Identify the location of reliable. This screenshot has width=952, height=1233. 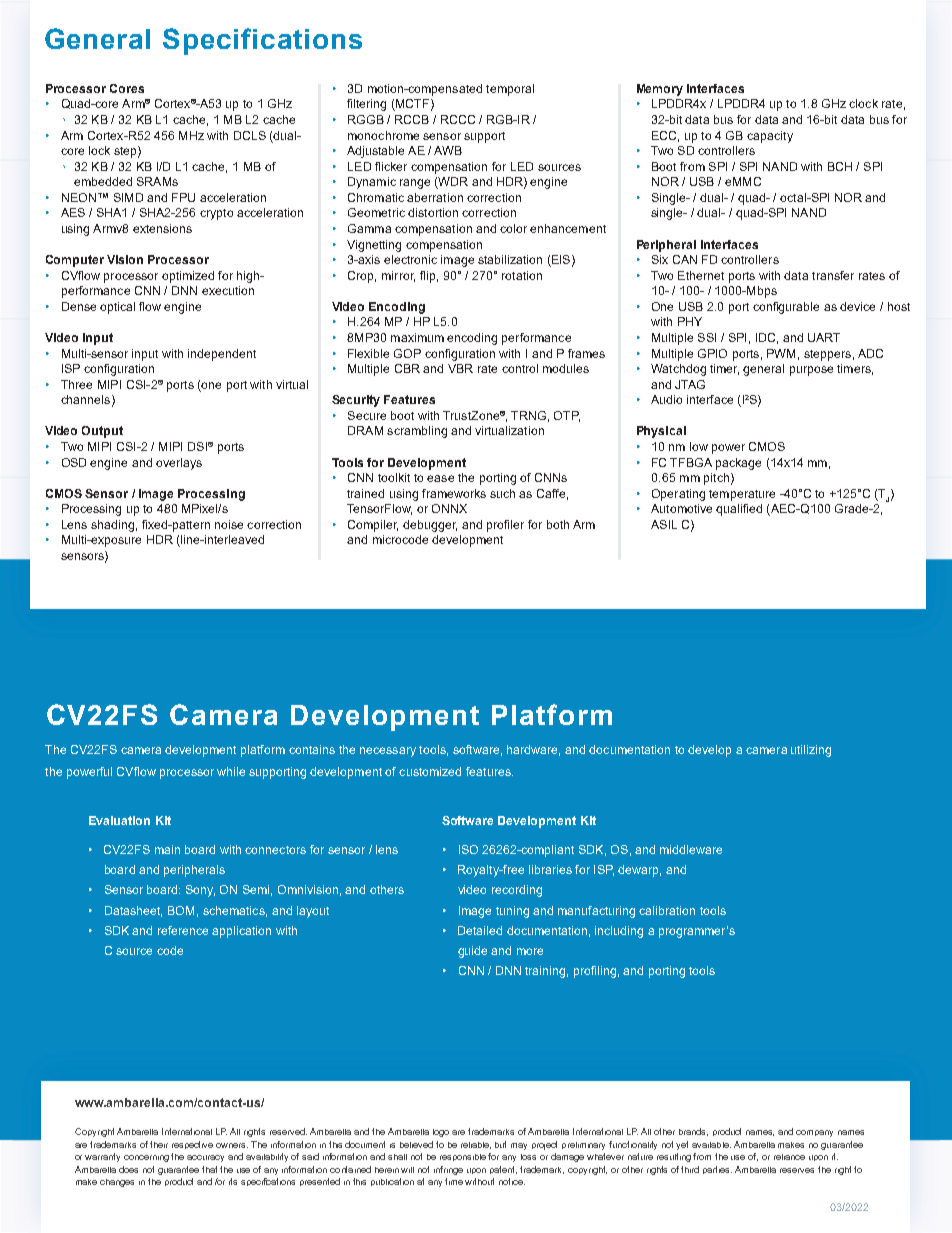
(476, 1145).
